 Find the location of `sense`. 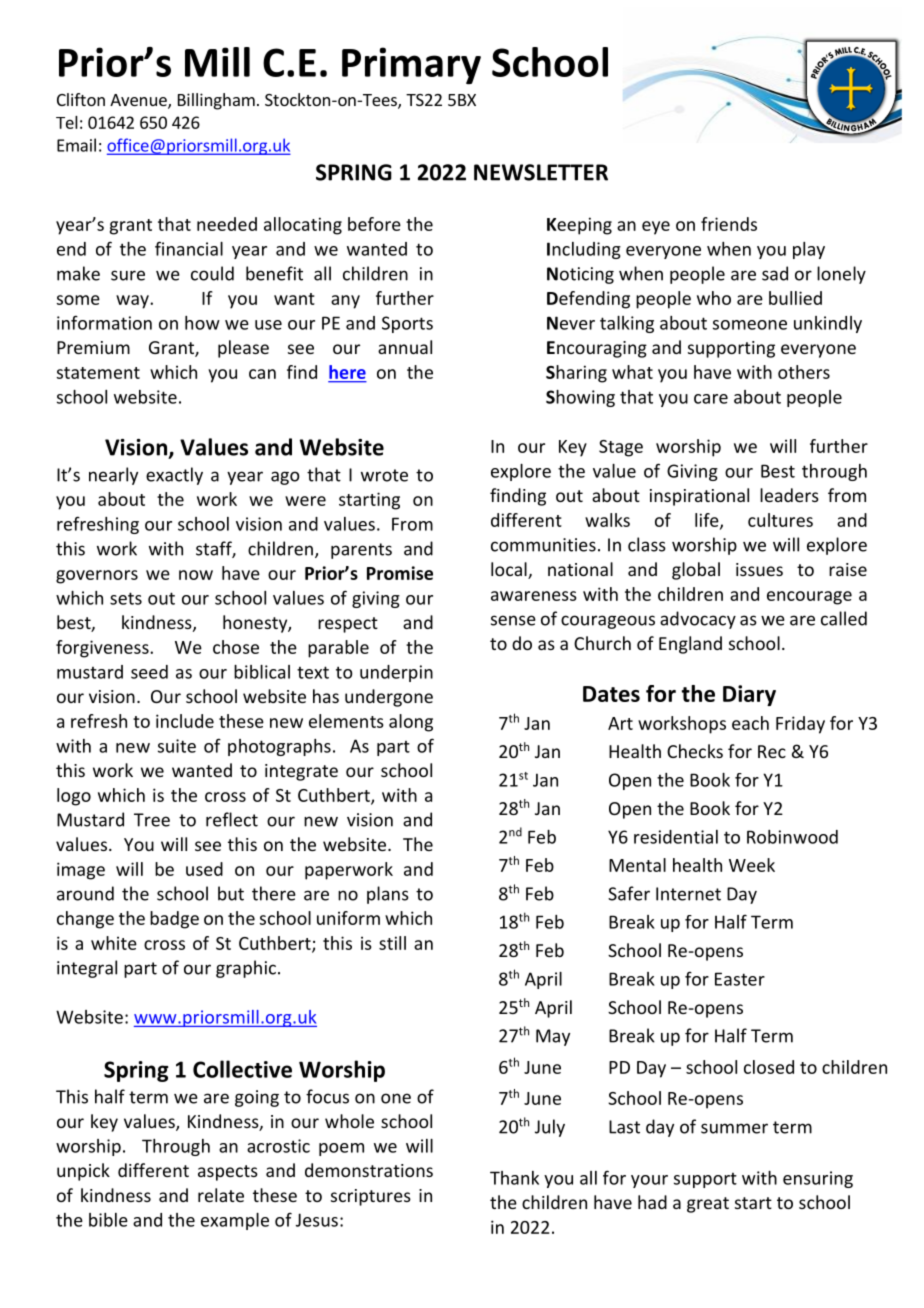

sense is located at coordinates (513, 620).
